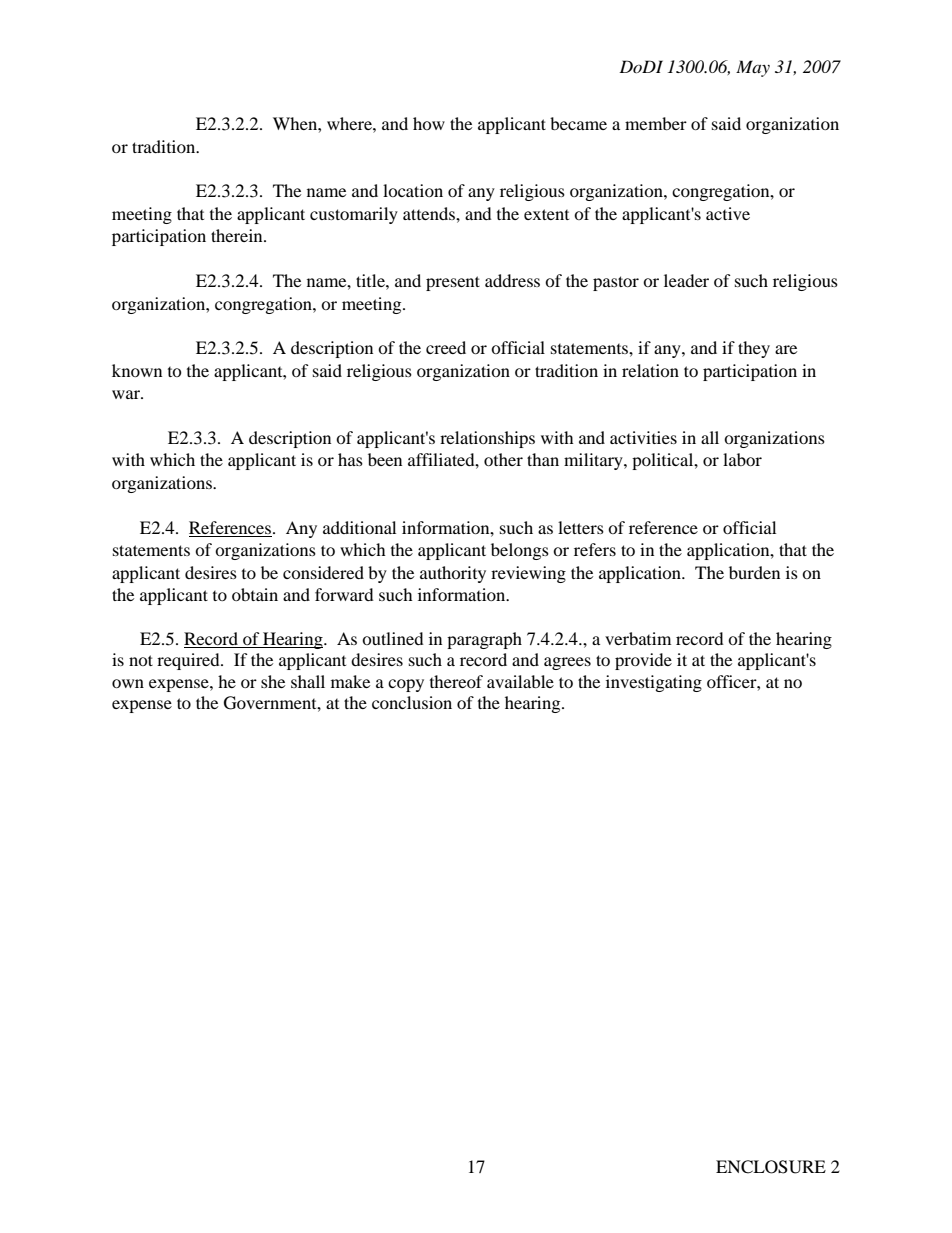 The height and width of the document is (1233, 952). What do you see at coordinates (484, 640) in the document?
I see `paragraph` at bounding box center [484, 640].
